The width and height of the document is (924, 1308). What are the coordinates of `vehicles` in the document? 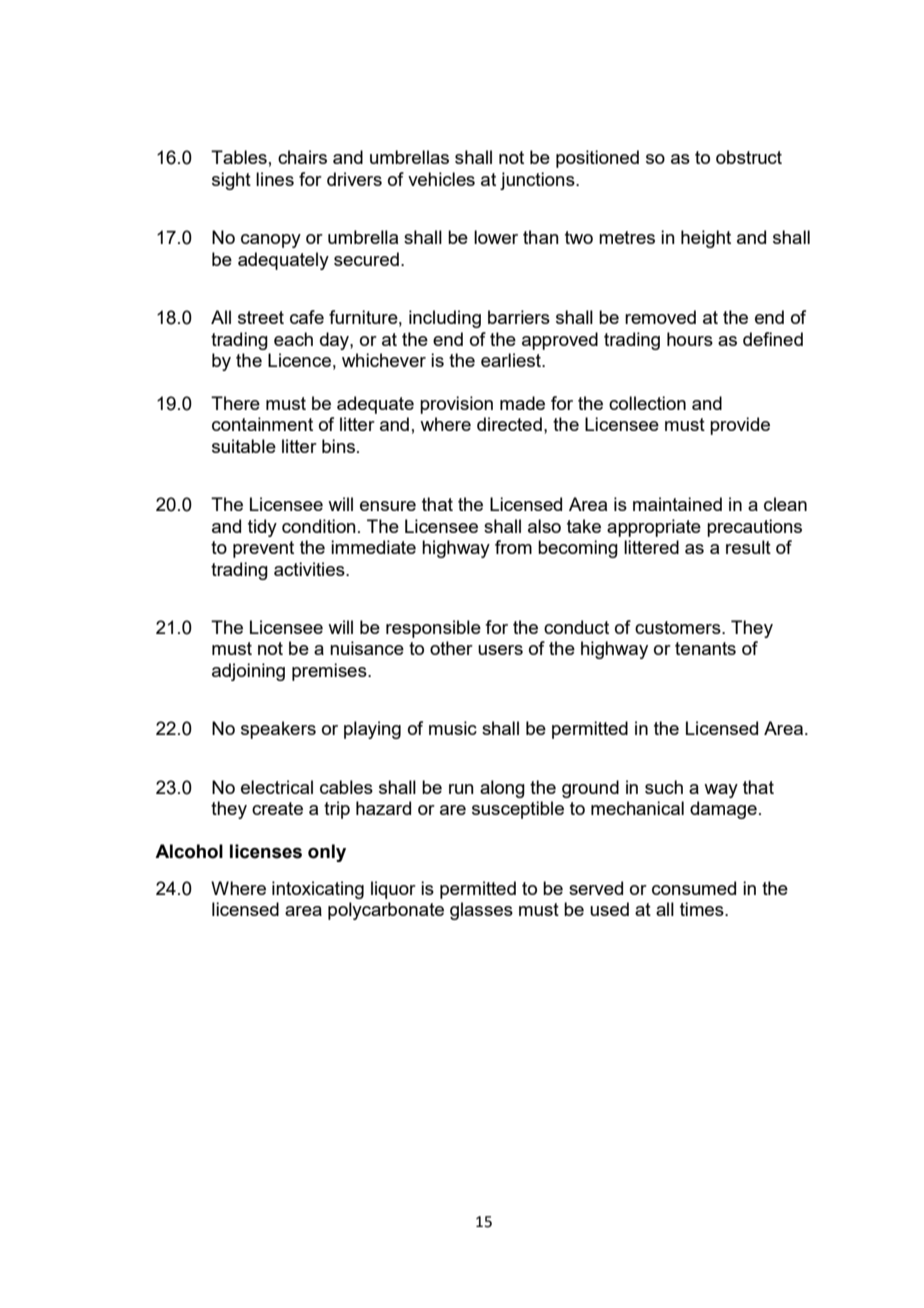 It's located at (441, 179).
